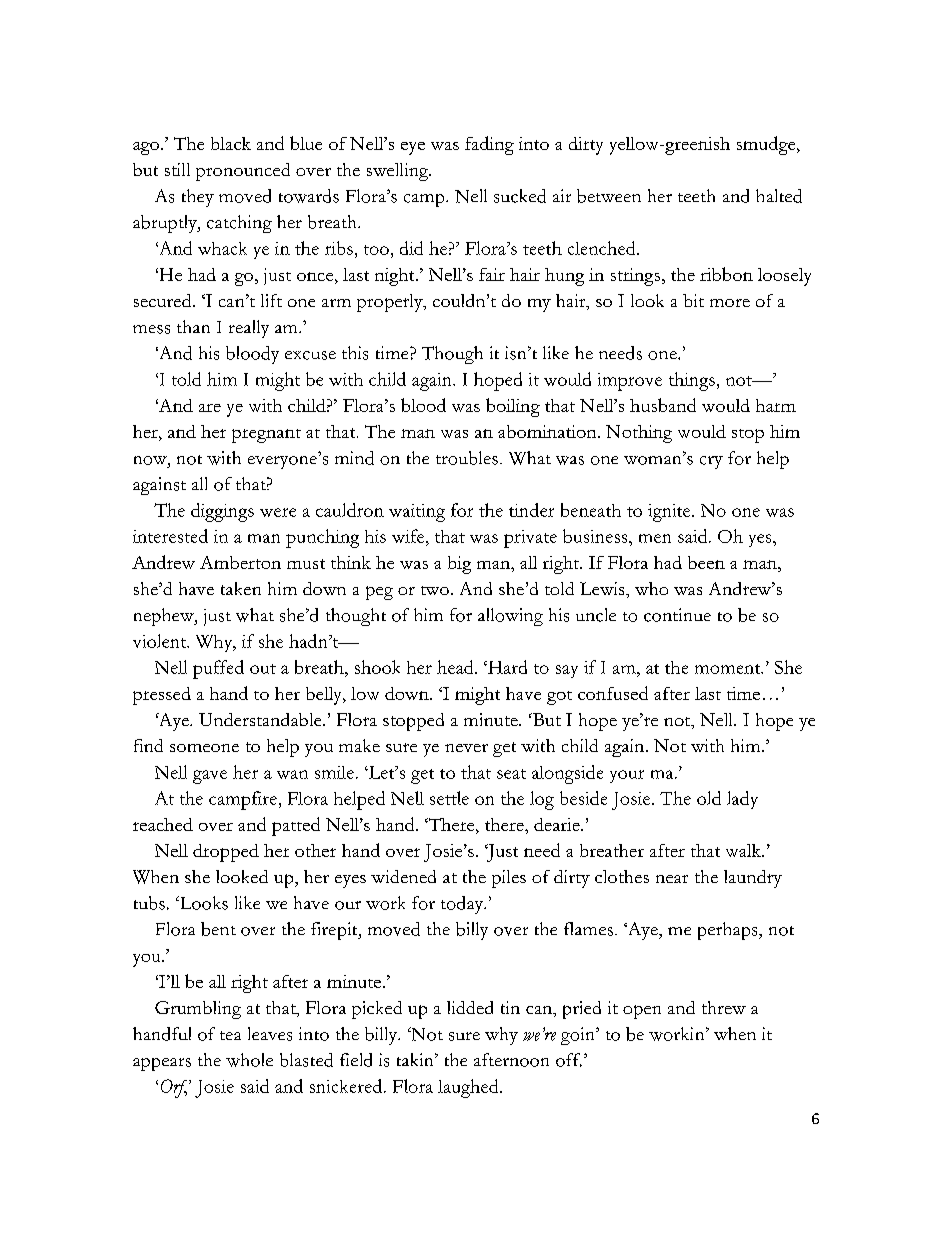  Describe the element at coordinates (767, 145) in the page. I see `smudge` at that location.
